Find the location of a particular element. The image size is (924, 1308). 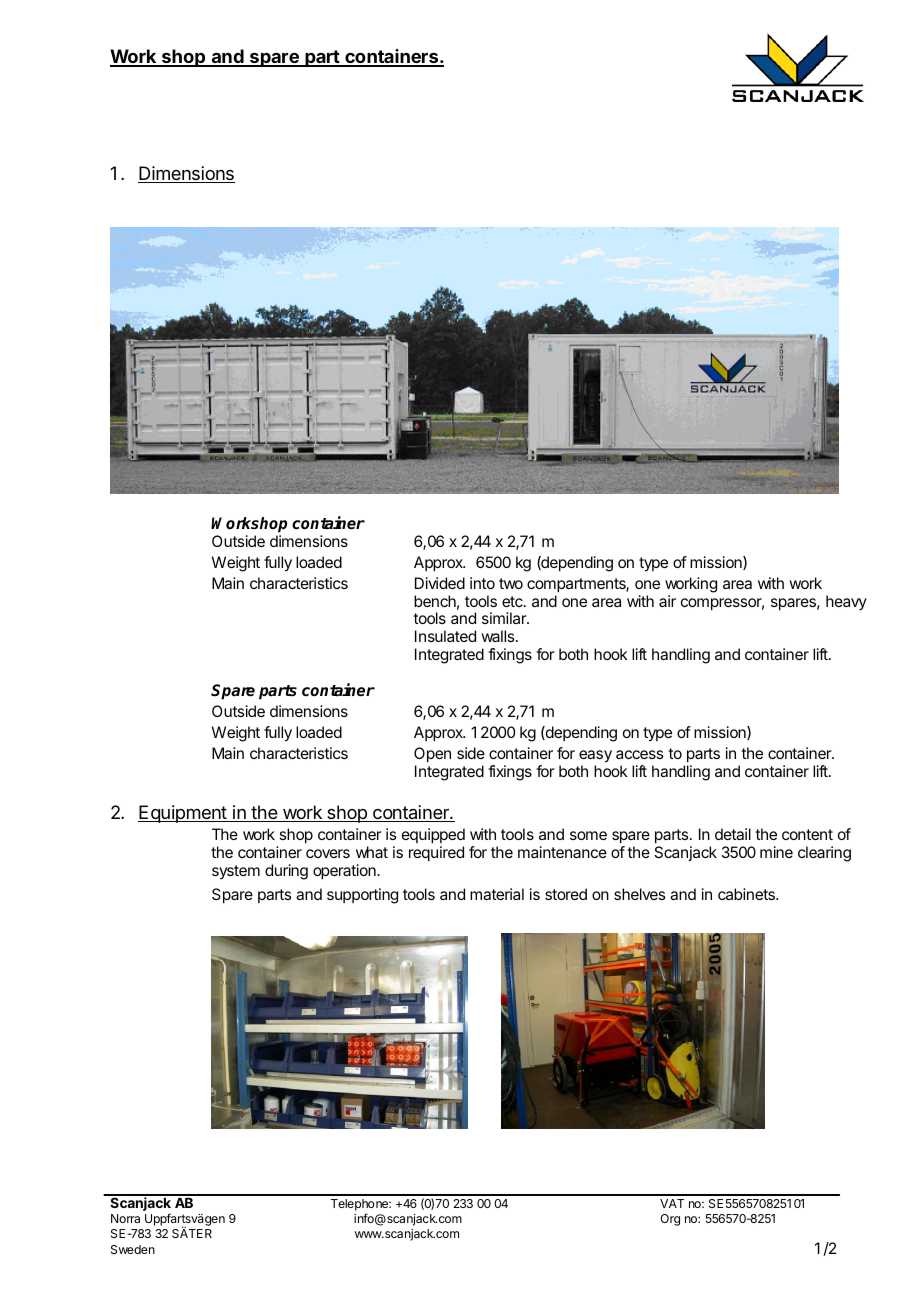

Open is located at coordinates (432, 755).
